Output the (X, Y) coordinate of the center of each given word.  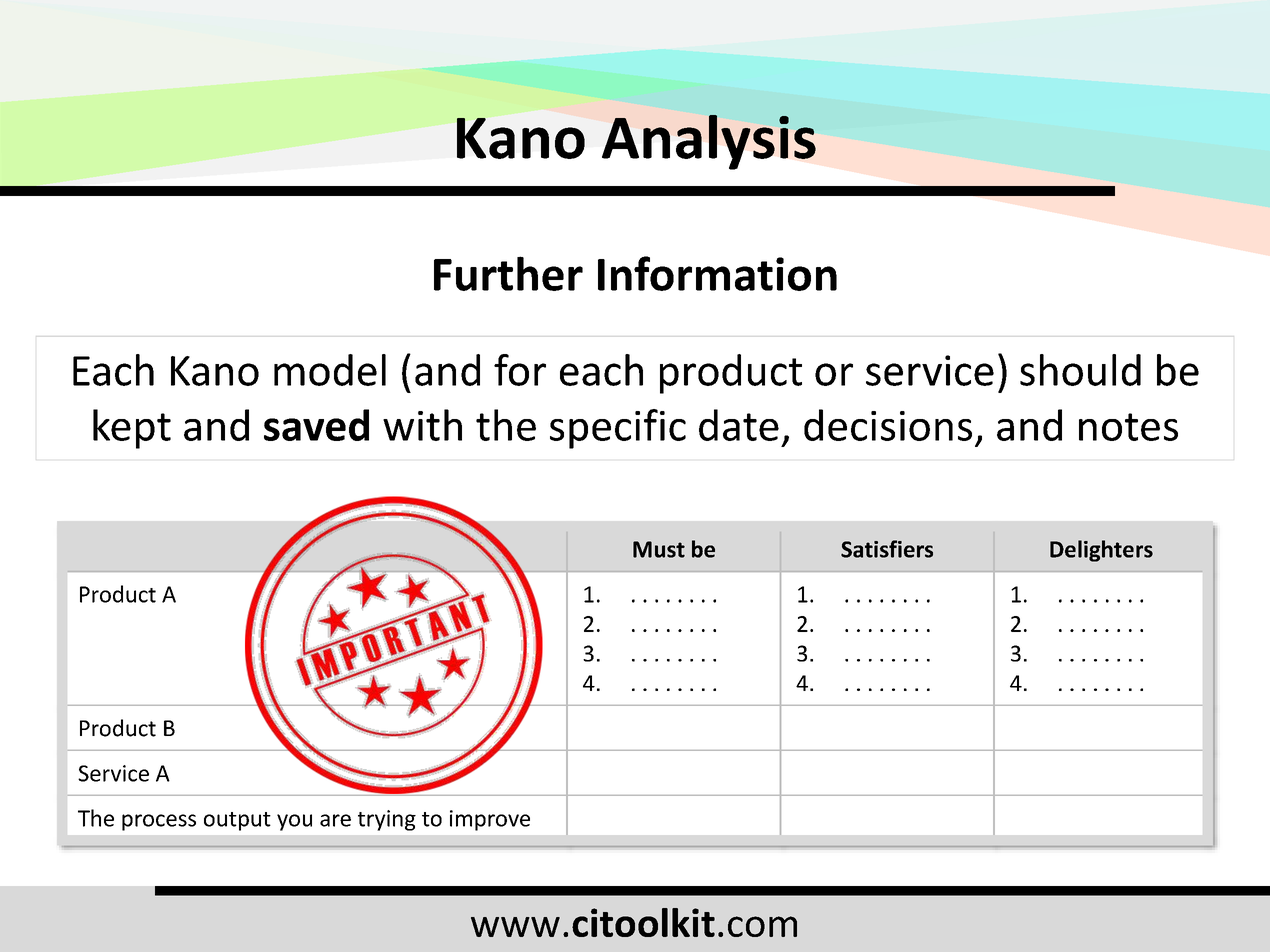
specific (618, 429)
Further (508, 273)
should (1080, 370)
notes (1128, 427)
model (330, 370)
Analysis (709, 142)
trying (387, 820)
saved (316, 425)
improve (490, 820)
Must (659, 549)
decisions (888, 425)
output (237, 821)
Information (717, 273)
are (335, 820)
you (294, 822)
